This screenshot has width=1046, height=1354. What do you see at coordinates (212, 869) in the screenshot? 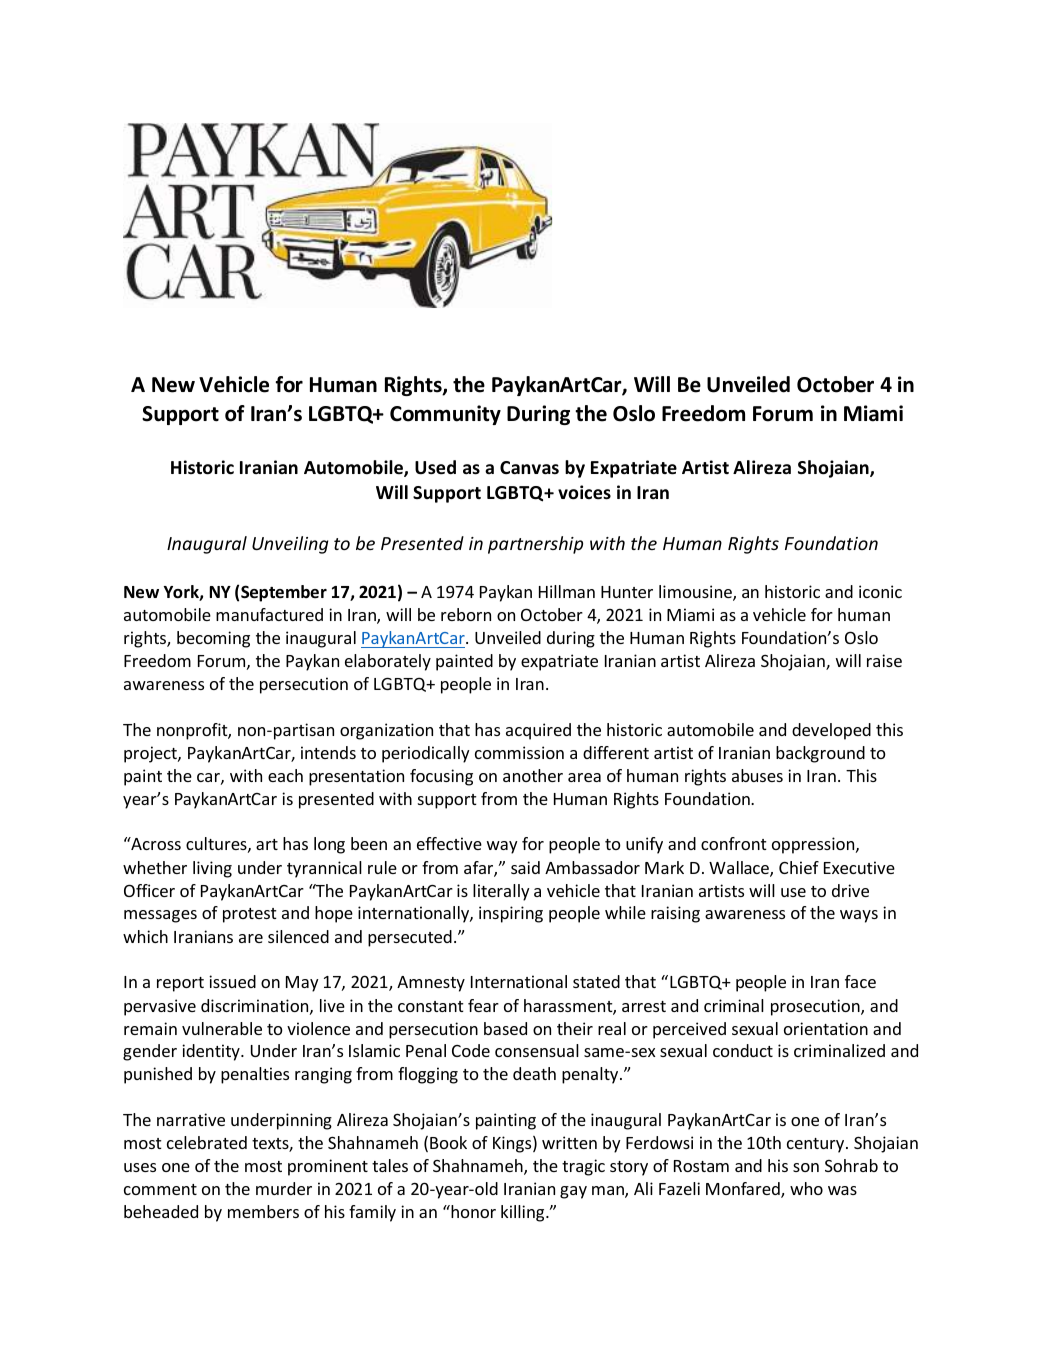
I see `living` at bounding box center [212, 869].
